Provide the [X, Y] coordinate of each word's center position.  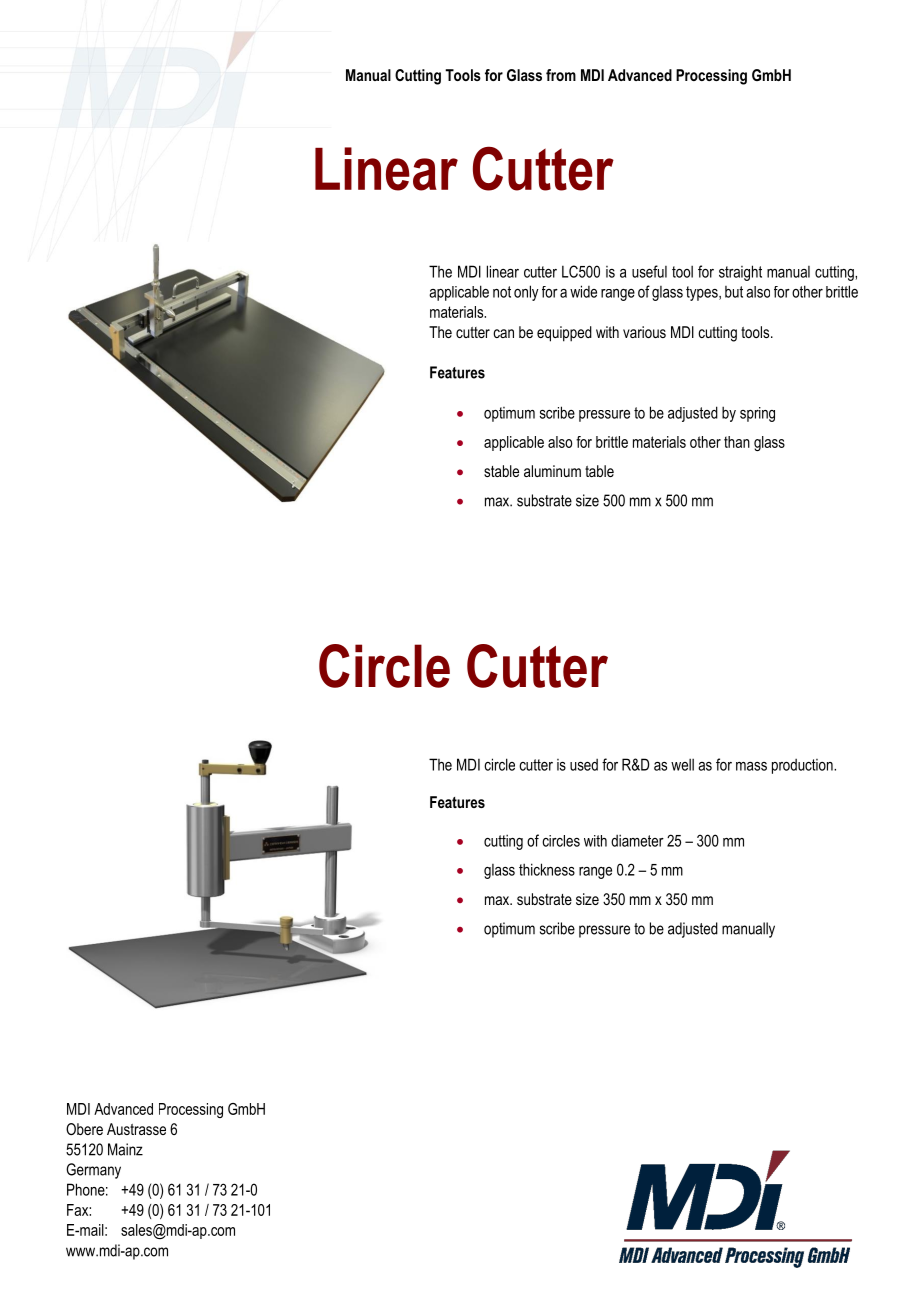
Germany [93, 1171]
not [502, 292]
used [584, 765]
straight [740, 273]
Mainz [125, 1149]
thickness [547, 869]
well [682, 764]
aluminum [552, 471]
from [561, 75]
